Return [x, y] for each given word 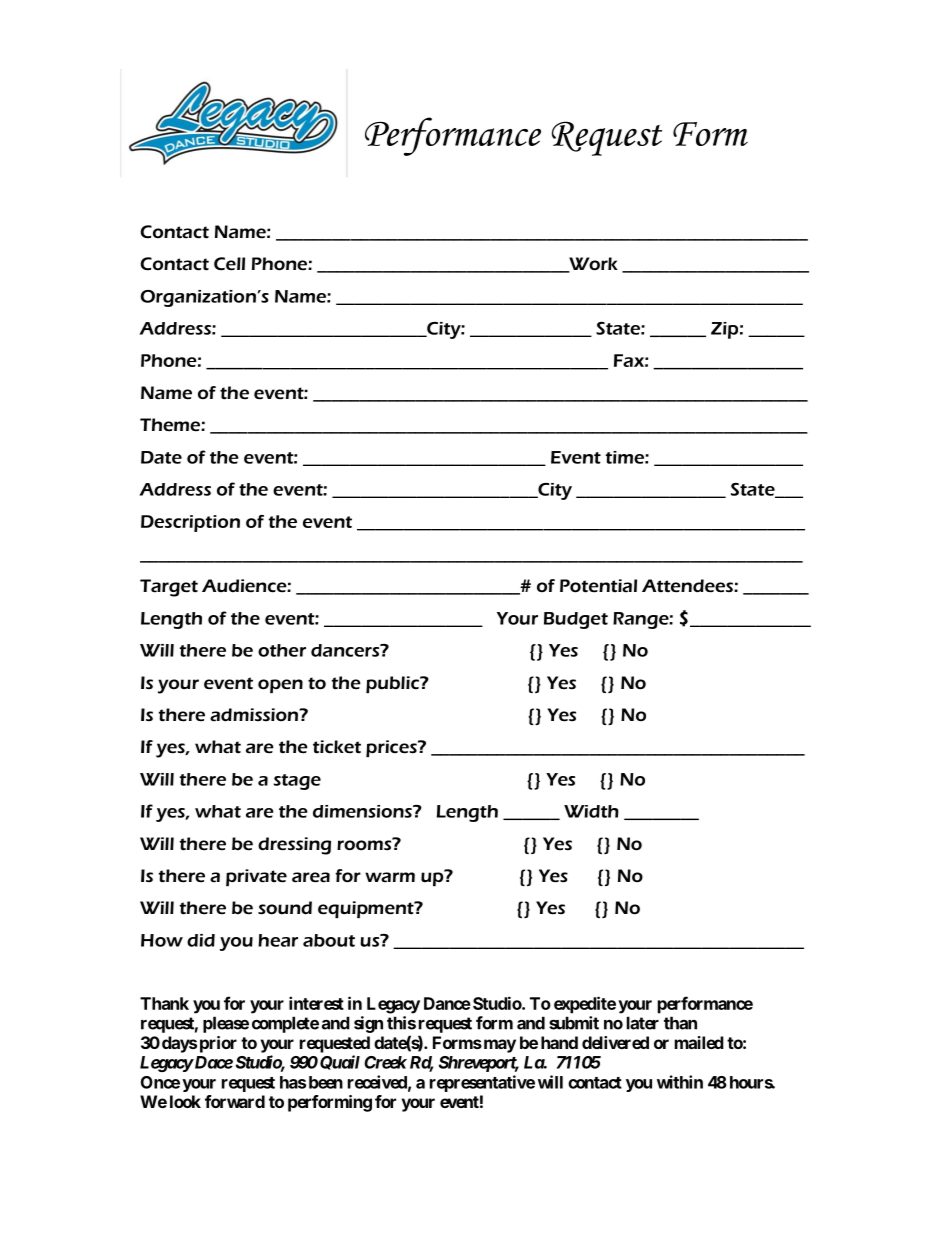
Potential [598, 586]
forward [235, 1101]
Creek [385, 1062]
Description [190, 523]
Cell [229, 264]
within [680, 1082]
